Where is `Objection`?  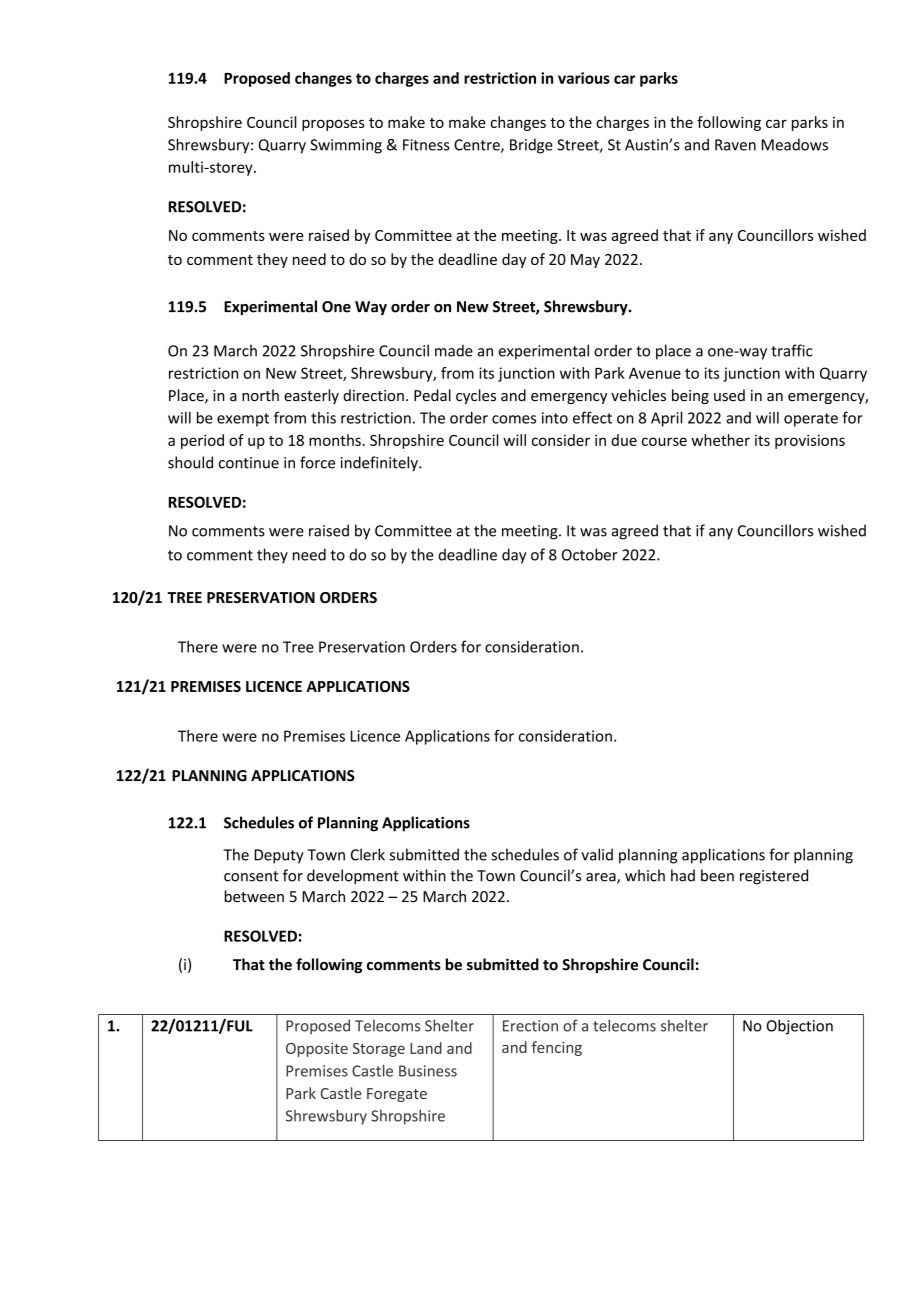
Objection is located at coordinates (800, 1027).
